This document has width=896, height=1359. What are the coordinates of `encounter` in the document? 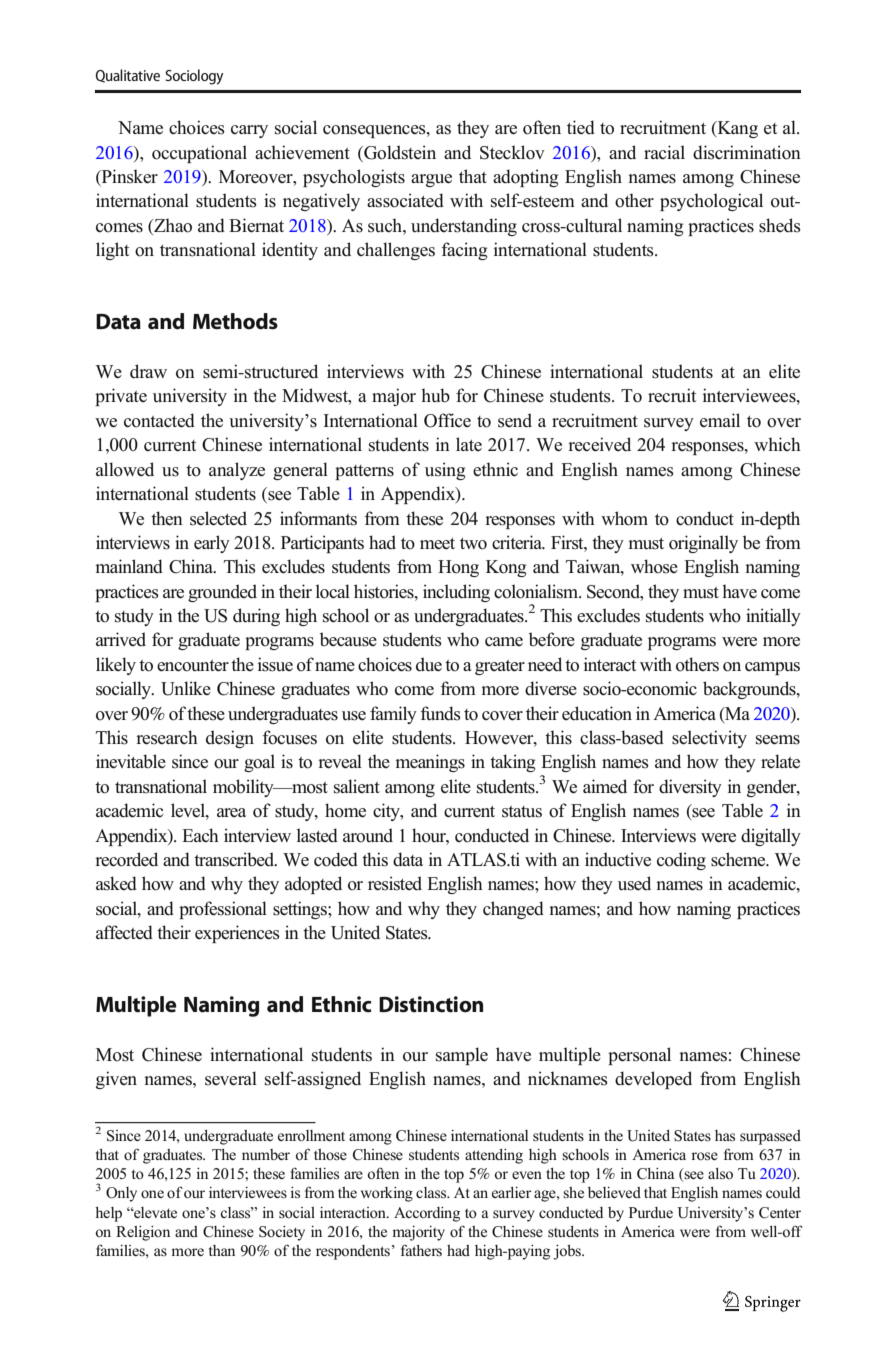 It's located at (193, 666).
